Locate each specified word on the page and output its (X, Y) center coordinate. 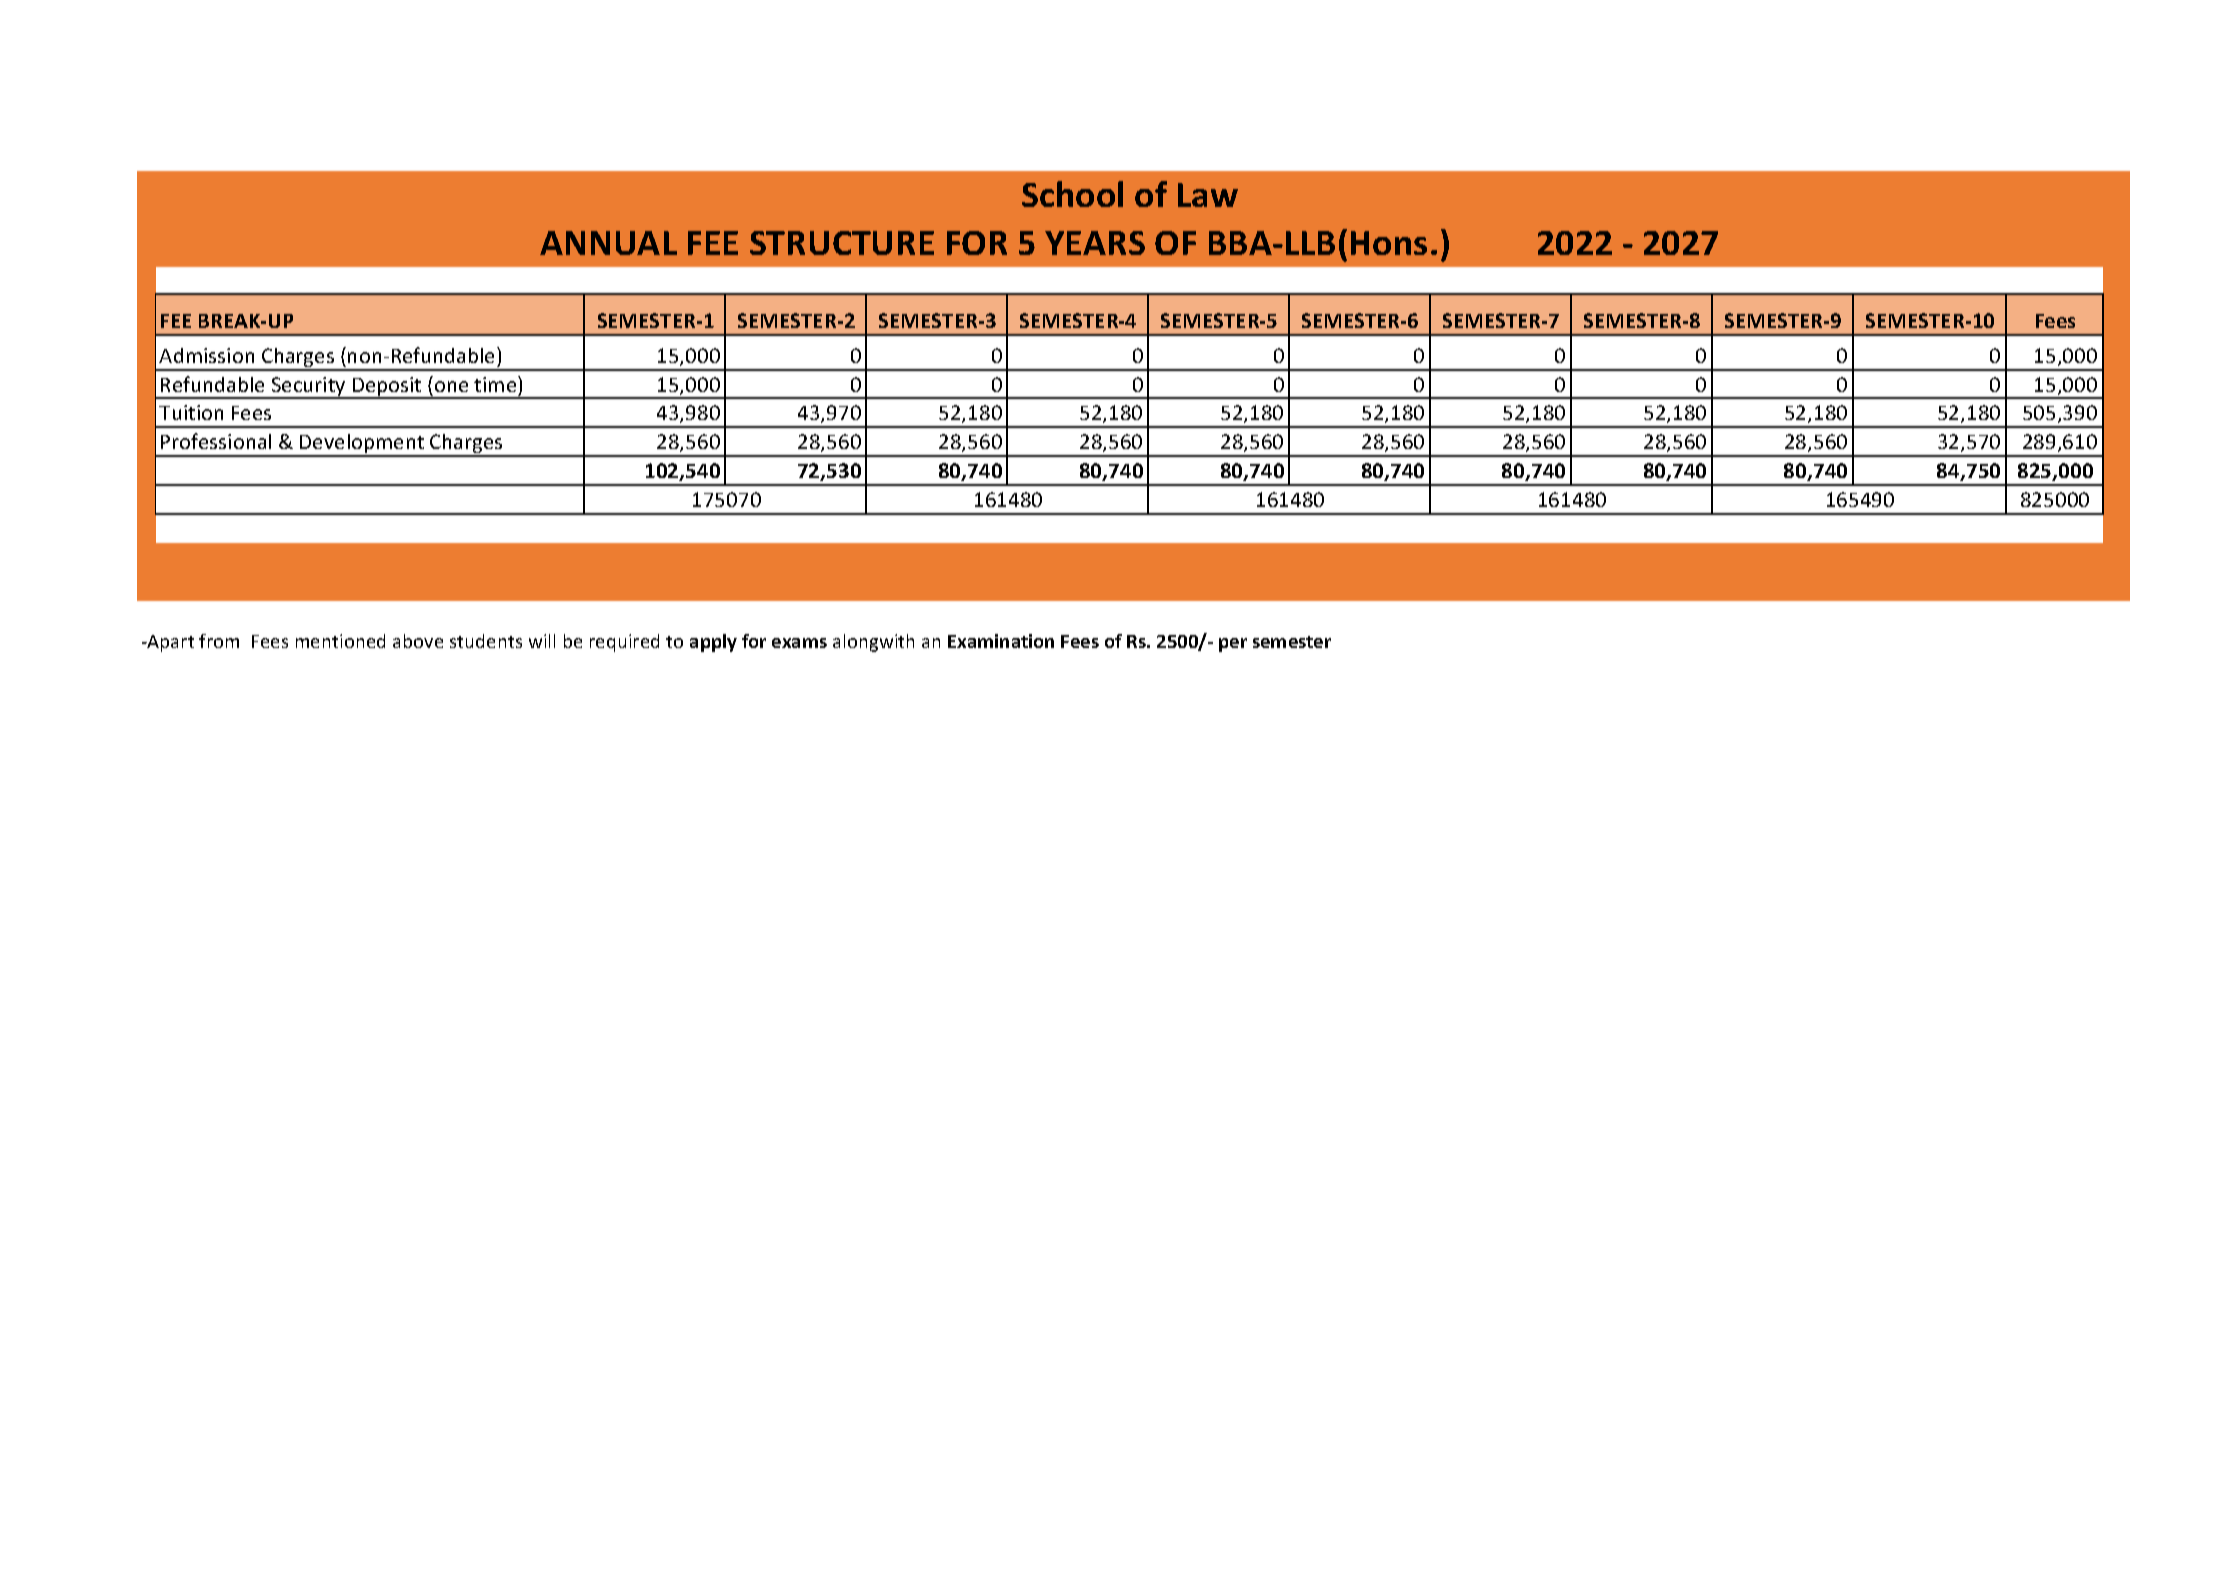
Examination (1001, 641)
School (1072, 194)
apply (713, 643)
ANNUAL (608, 243)
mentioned (340, 641)
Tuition (191, 412)
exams (799, 643)
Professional (216, 441)
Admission (206, 355)
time (496, 384)
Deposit (387, 388)
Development (362, 445)
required (624, 643)
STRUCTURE (842, 243)
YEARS (1095, 243)
